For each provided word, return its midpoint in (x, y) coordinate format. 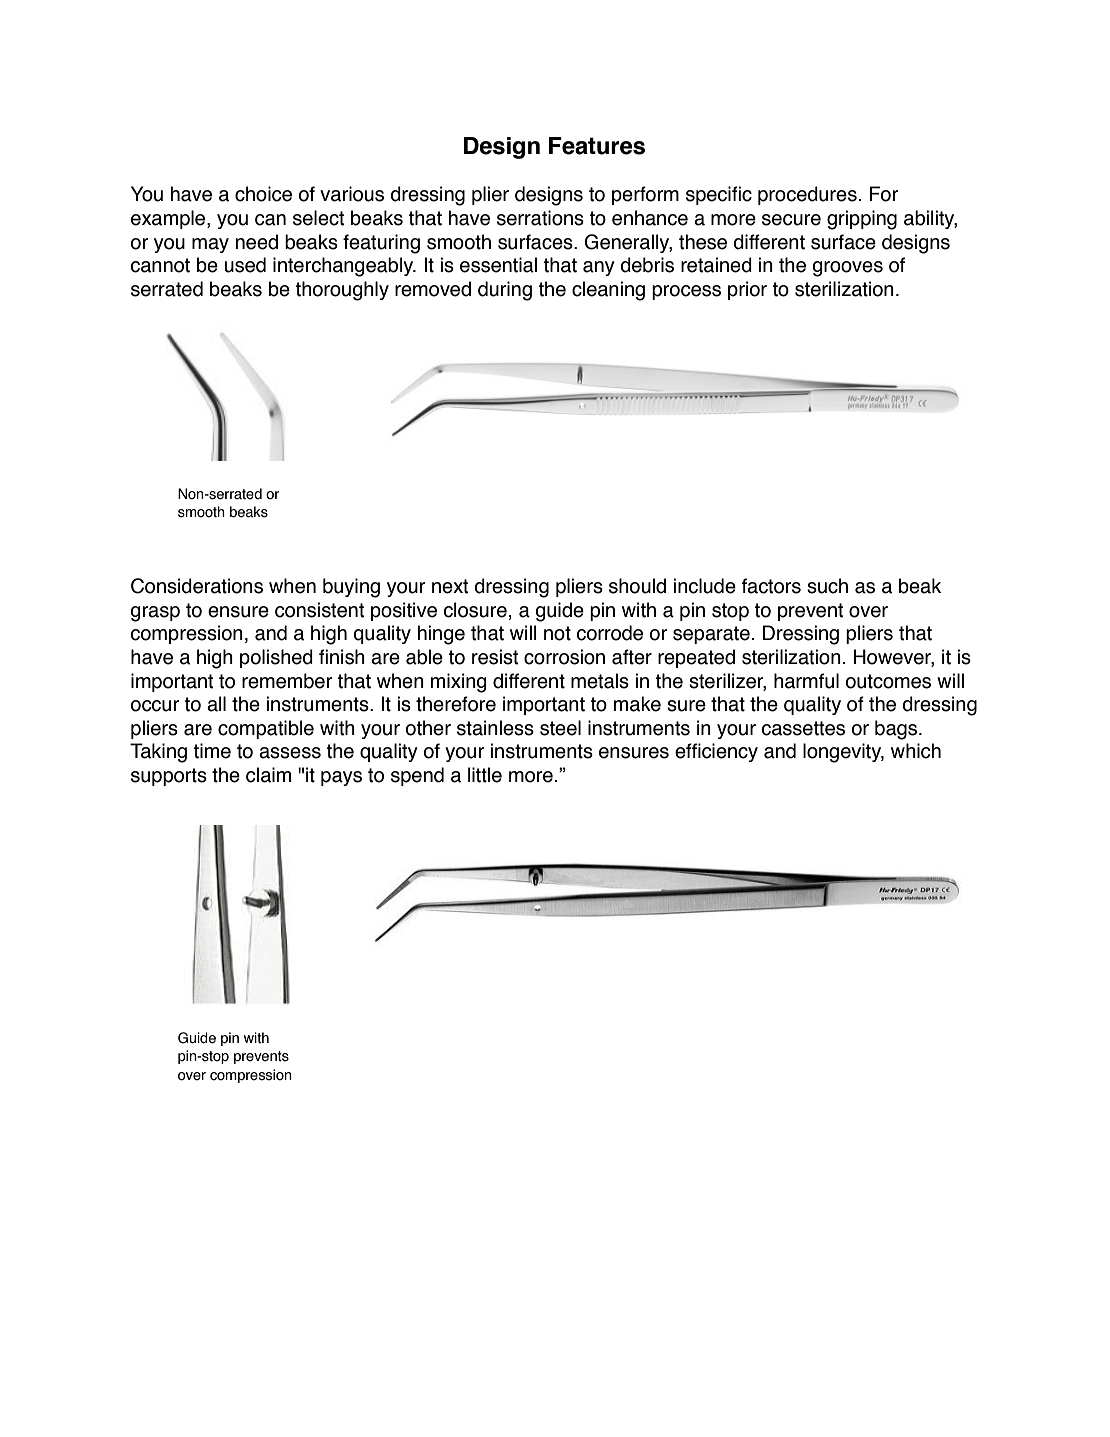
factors (771, 586)
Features (597, 146)
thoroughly (342, 291)
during (505, 291)
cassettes (803, 728)
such (827, 586)
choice (263, 194)
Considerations (197, 586)
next (450, 586)
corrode (610, 633)
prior (747, 290)
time (212, 751)
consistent (320, 610)
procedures (807, 195)
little (485, 775)
